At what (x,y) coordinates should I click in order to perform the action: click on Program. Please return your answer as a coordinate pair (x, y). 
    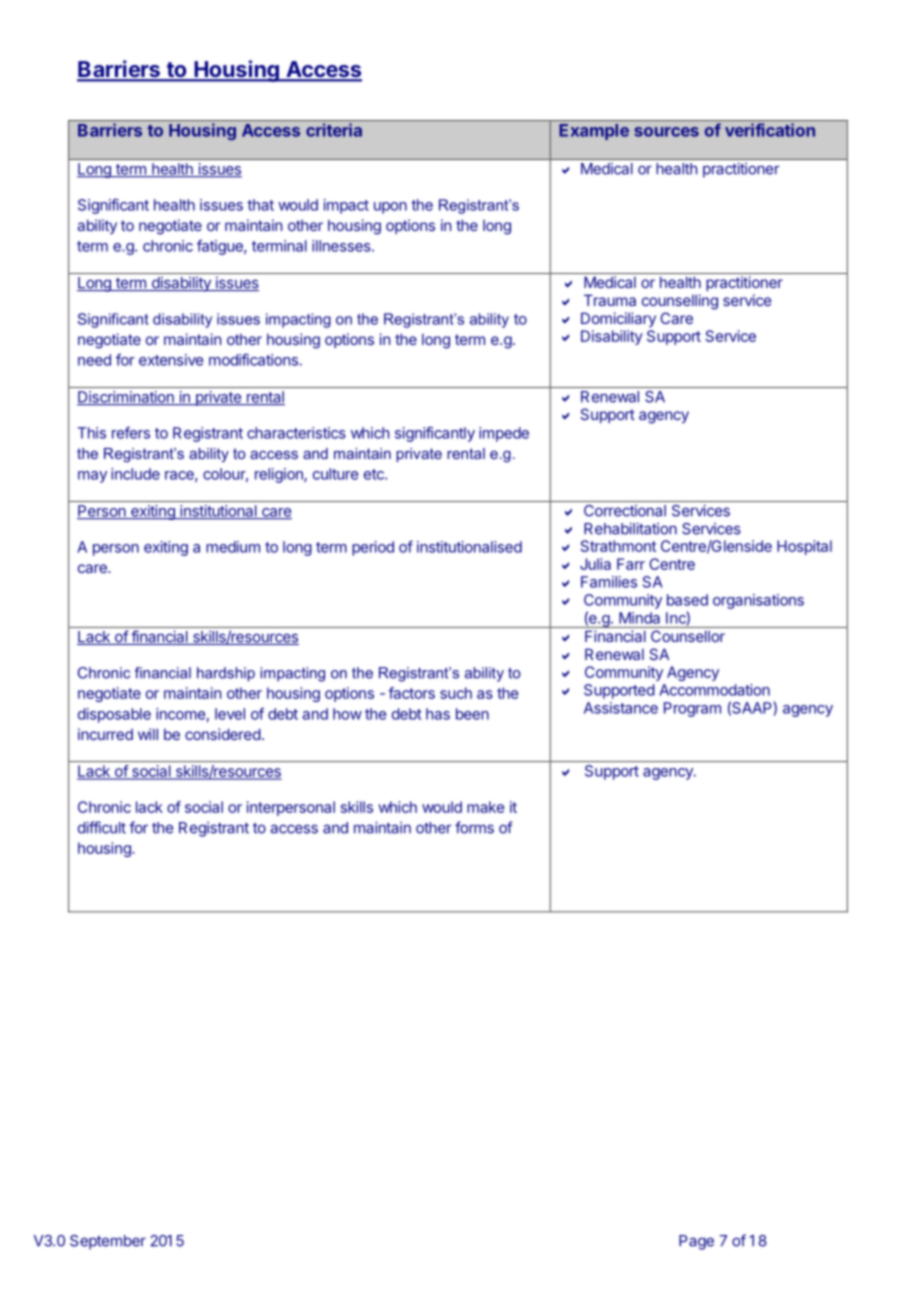
    Looking at the image, I should click on (692, 709).
